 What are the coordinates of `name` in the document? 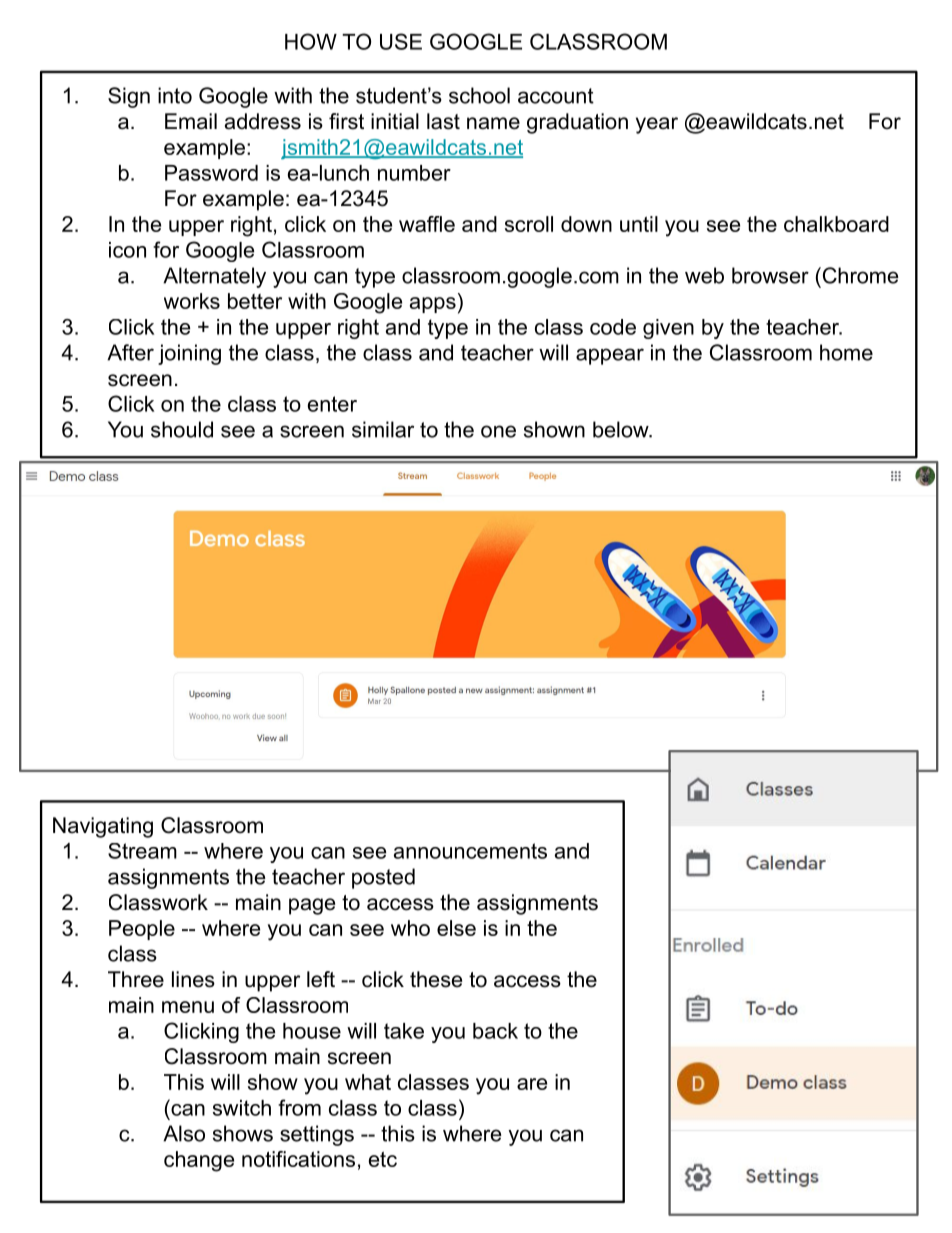 It's located at (493, 123).
